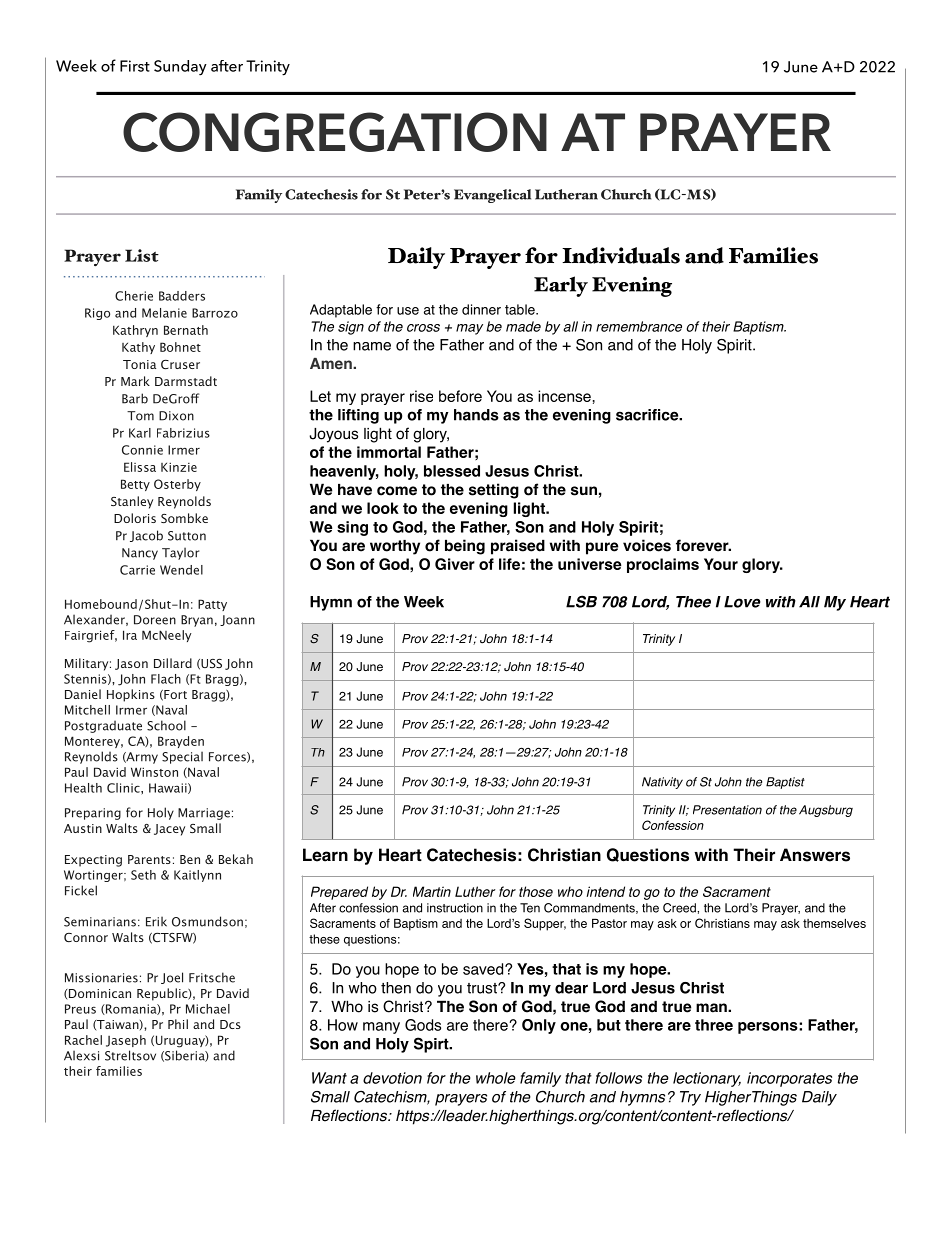 The image size is (952, 1233). I want to click on Gods, so click(423, 1025).
